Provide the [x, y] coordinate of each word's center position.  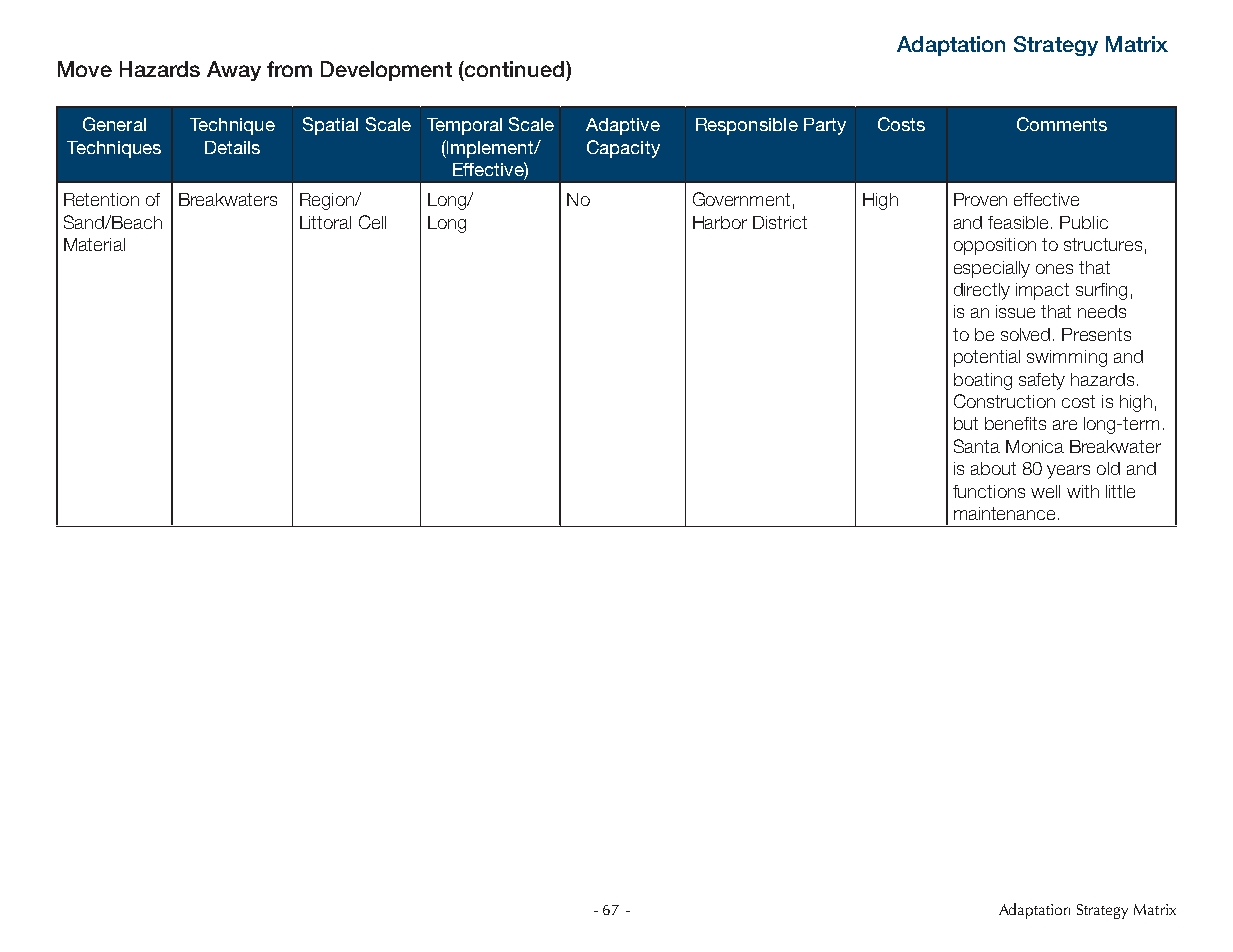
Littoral [325, 222]
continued [515, 69]
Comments [1062, 124]
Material [94, 244]
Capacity [623, 149]
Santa [977, 446]
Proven [980, 199]
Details [232, 147]
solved [1025, 334]
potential [987, 358]
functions [989, 491]
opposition [995, 246]
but [966, 423]
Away [234, 71]
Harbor [720, 222]
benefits [1015, 423]
